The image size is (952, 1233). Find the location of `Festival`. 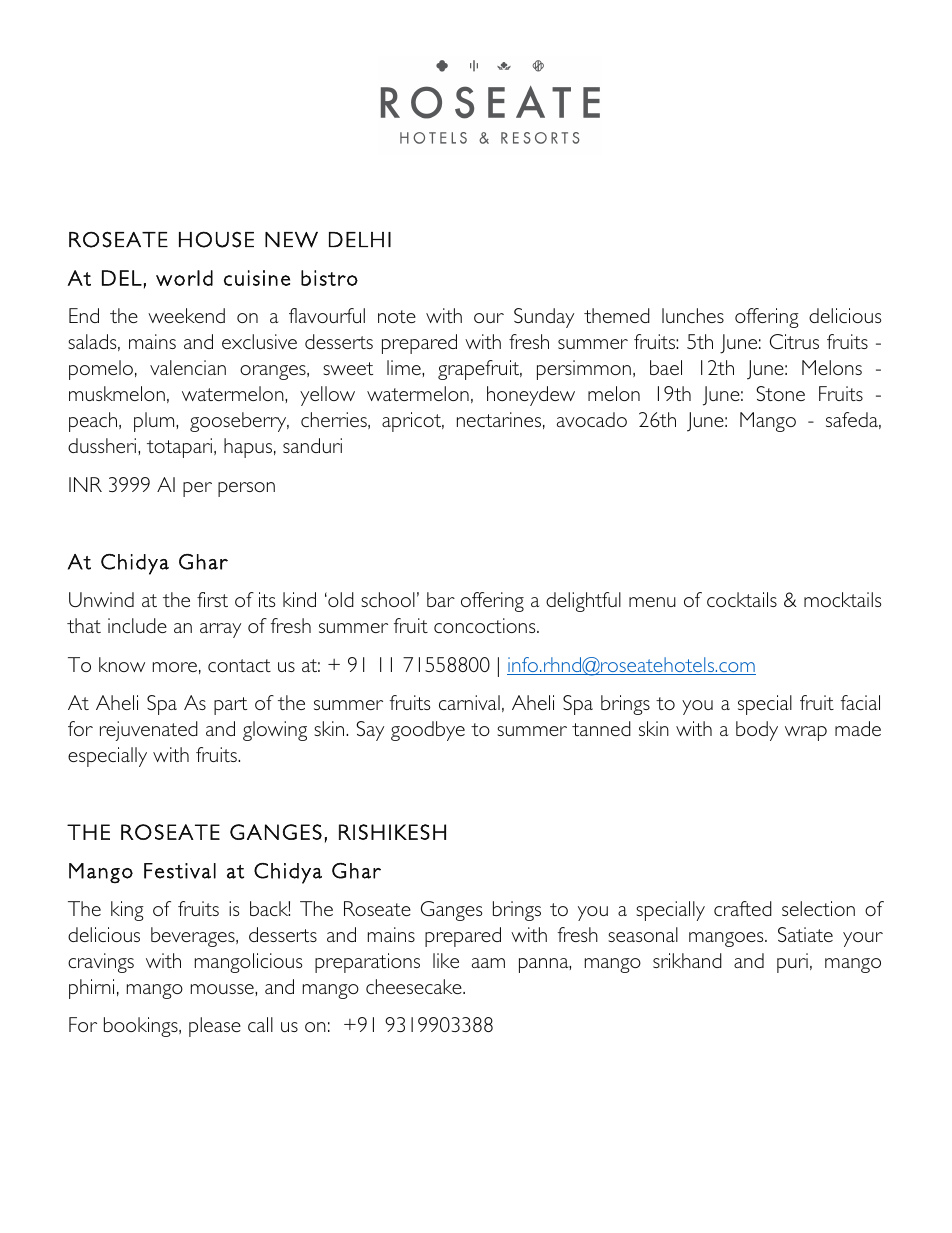

Festival is located at coordinates (180, 871).
